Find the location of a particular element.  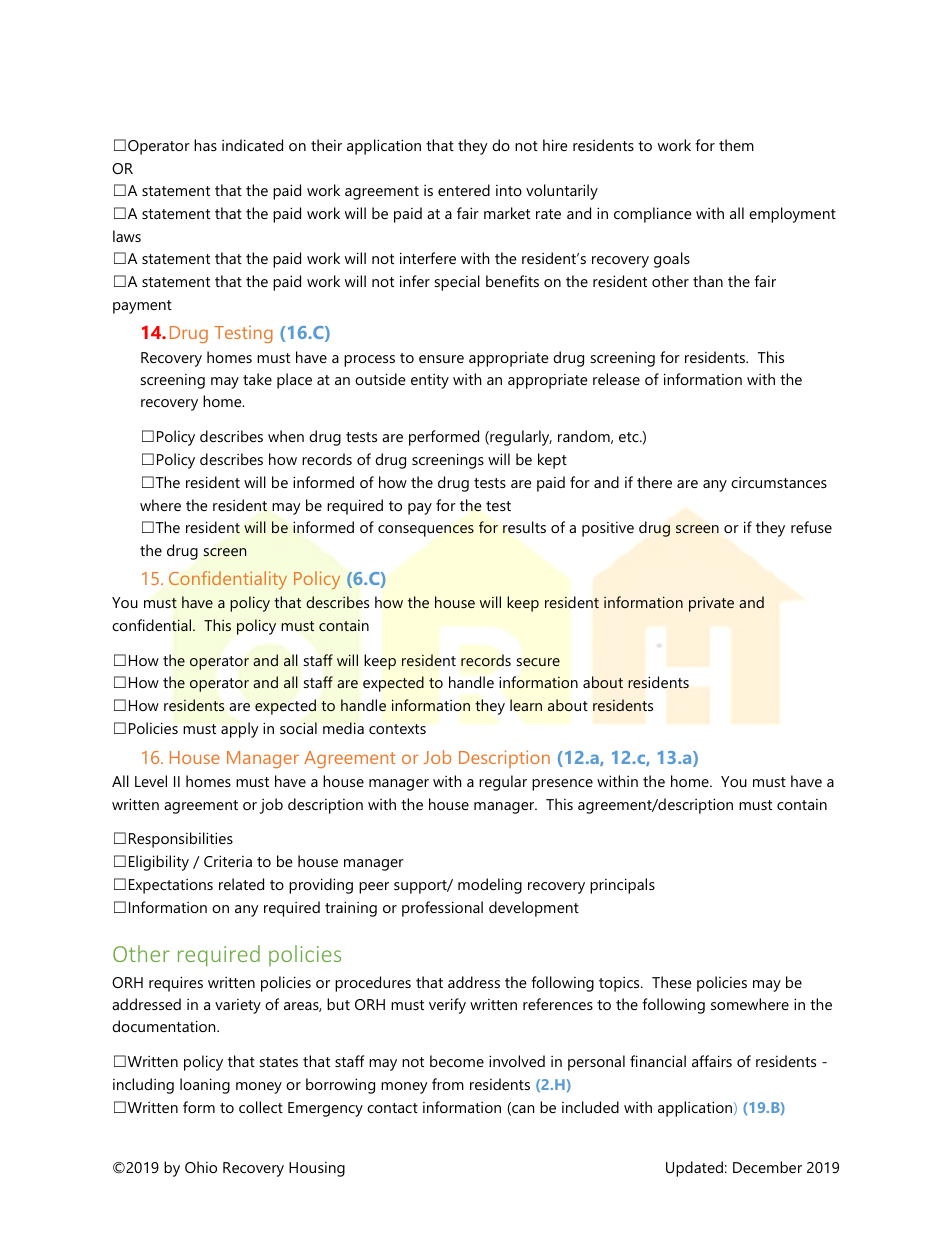

them is located at coordinates (736, 145).
